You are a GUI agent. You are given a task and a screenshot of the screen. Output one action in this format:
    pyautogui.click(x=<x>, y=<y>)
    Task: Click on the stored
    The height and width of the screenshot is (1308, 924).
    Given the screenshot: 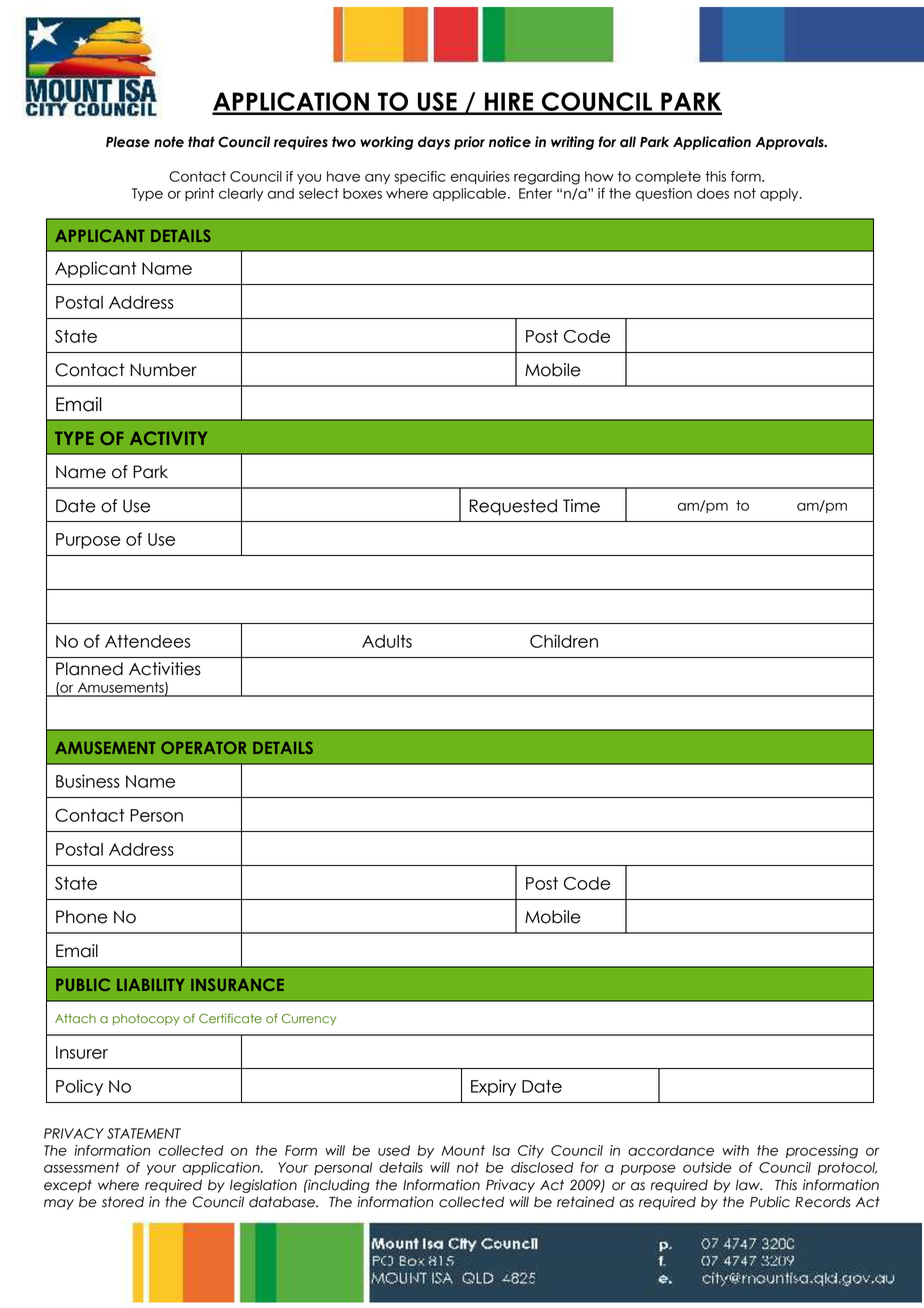 What is the action you would take?
    pyautogui.click(x=123, y=1202)
